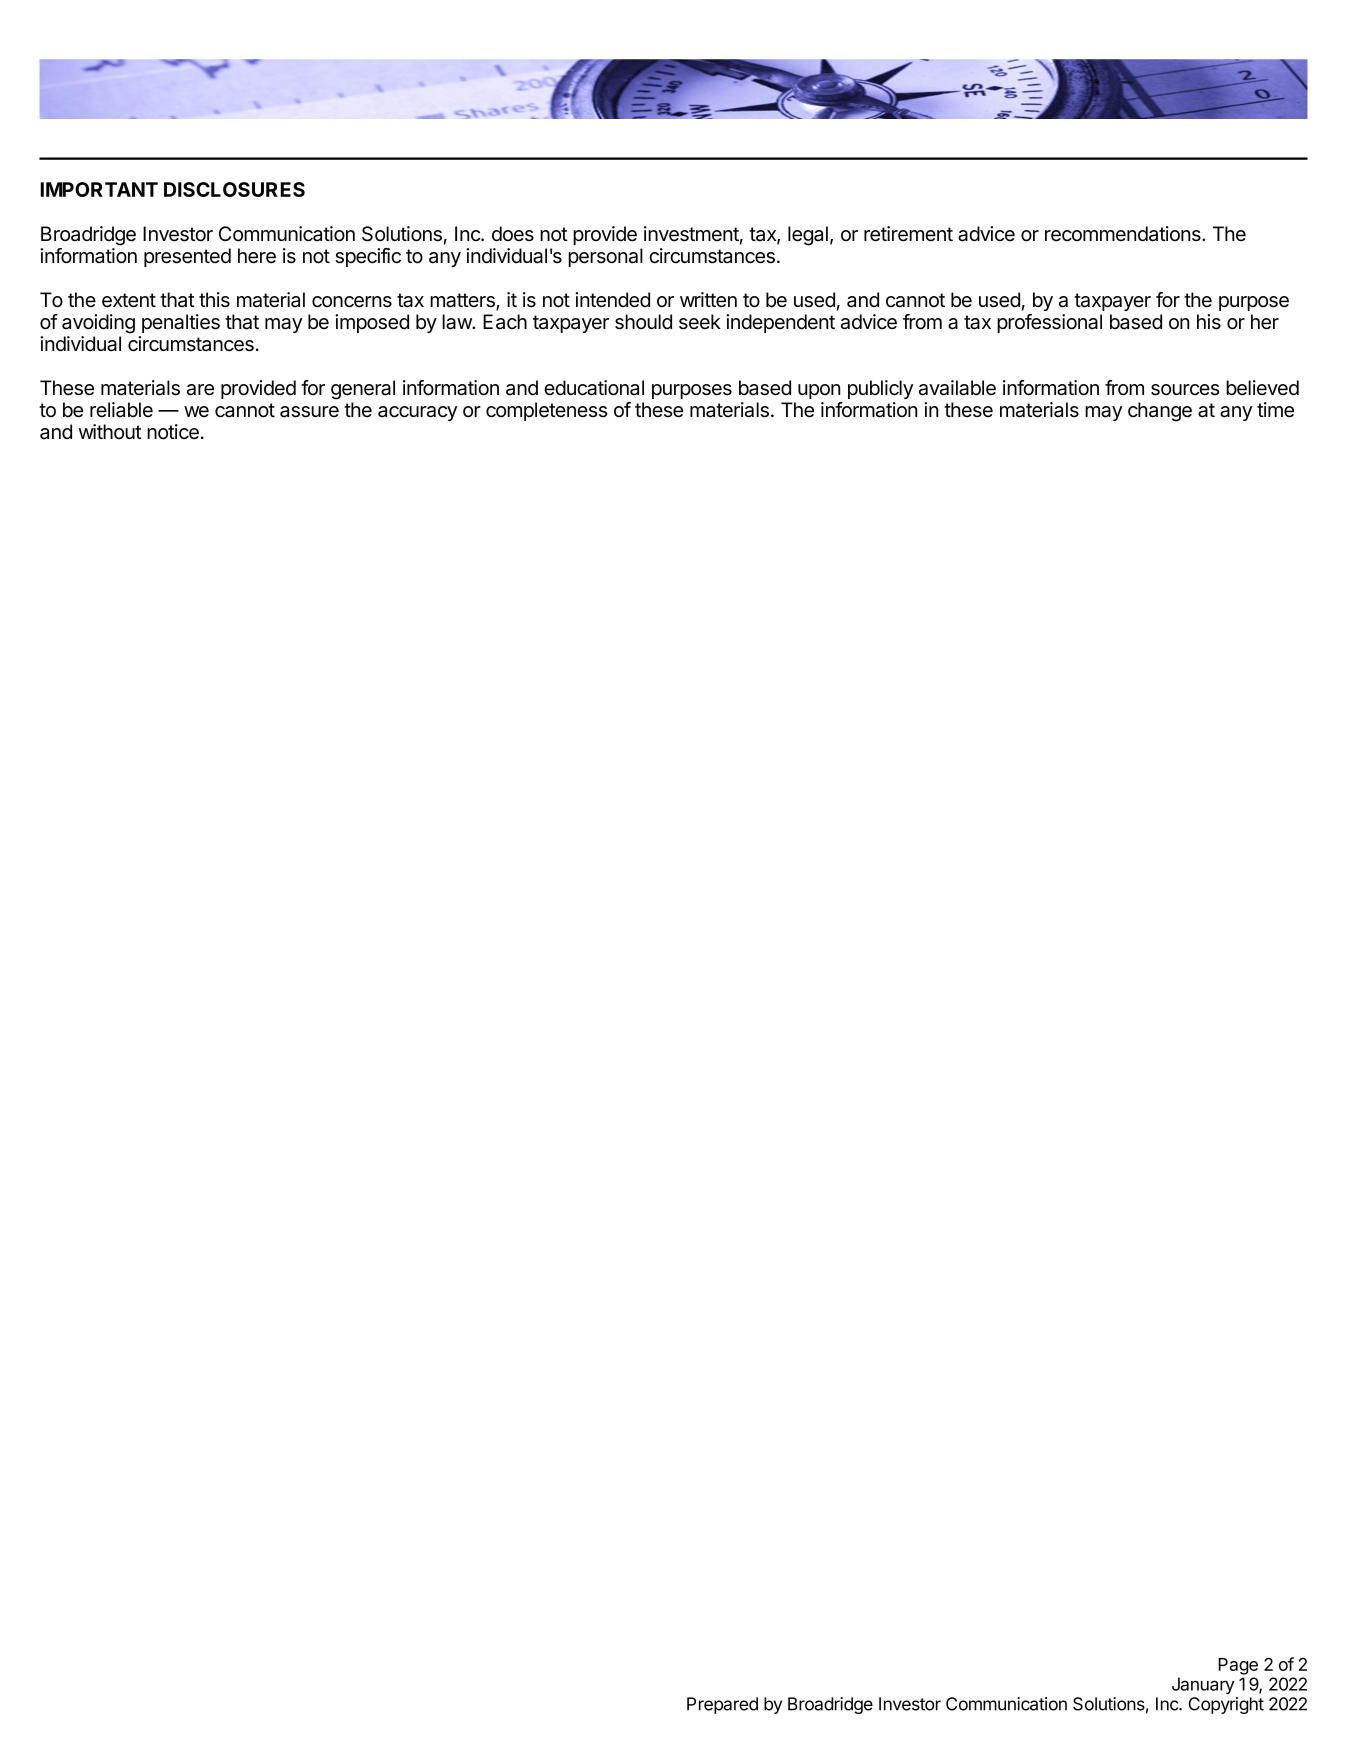 The height and width of the screenshot is (1744, 1347). Describe the element at coordinates (1226, 1705) in the screenshot. I see `Copyright` at that location.
